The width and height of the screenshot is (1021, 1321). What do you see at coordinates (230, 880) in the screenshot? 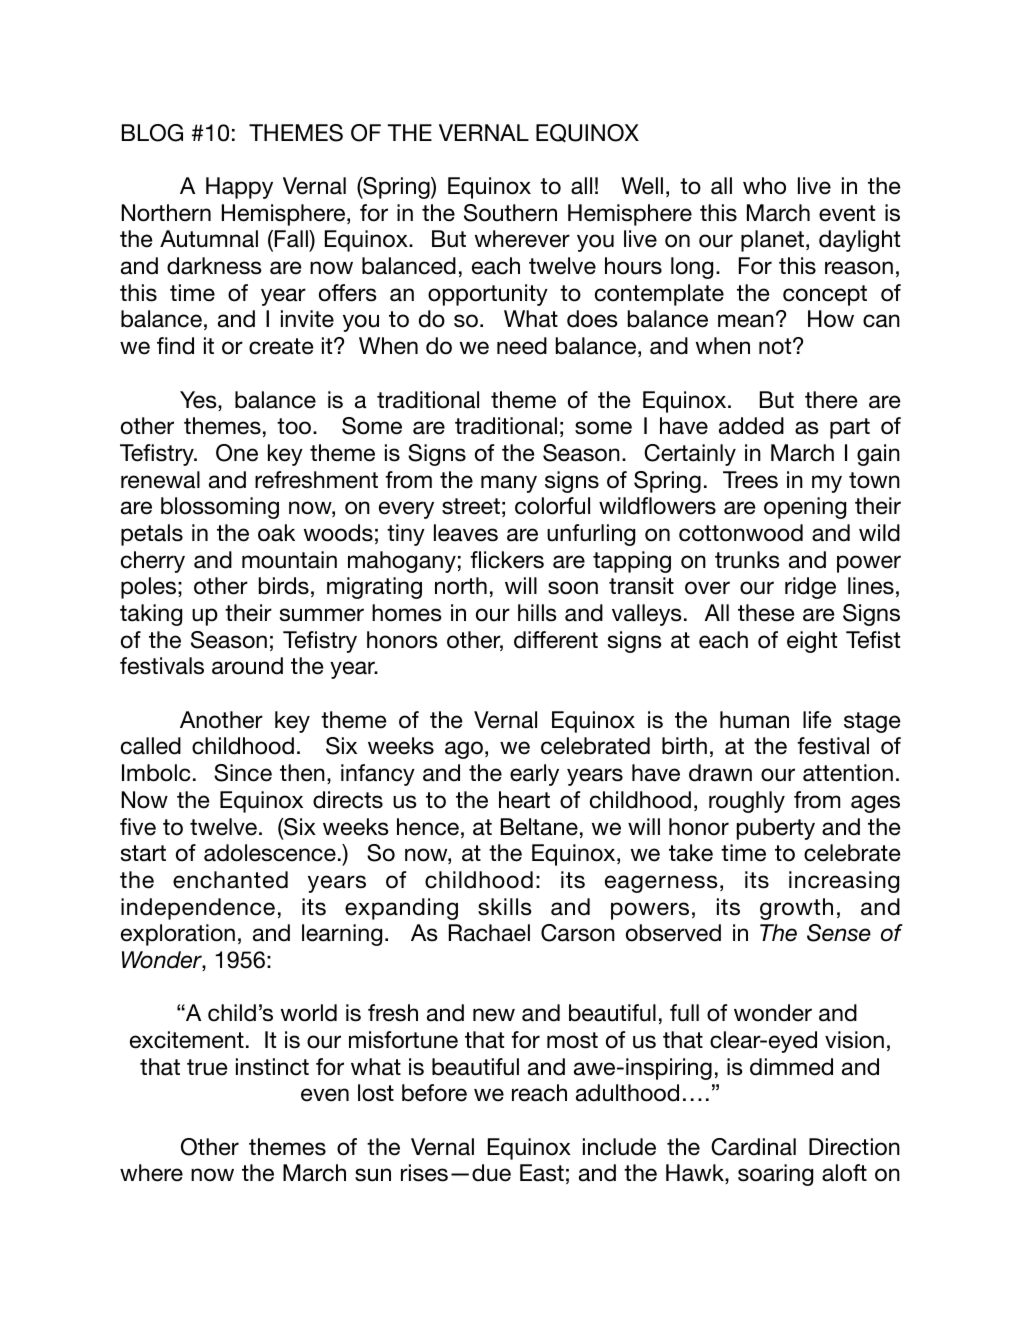
I see `enchanted` at bounding box center [230, 880].
